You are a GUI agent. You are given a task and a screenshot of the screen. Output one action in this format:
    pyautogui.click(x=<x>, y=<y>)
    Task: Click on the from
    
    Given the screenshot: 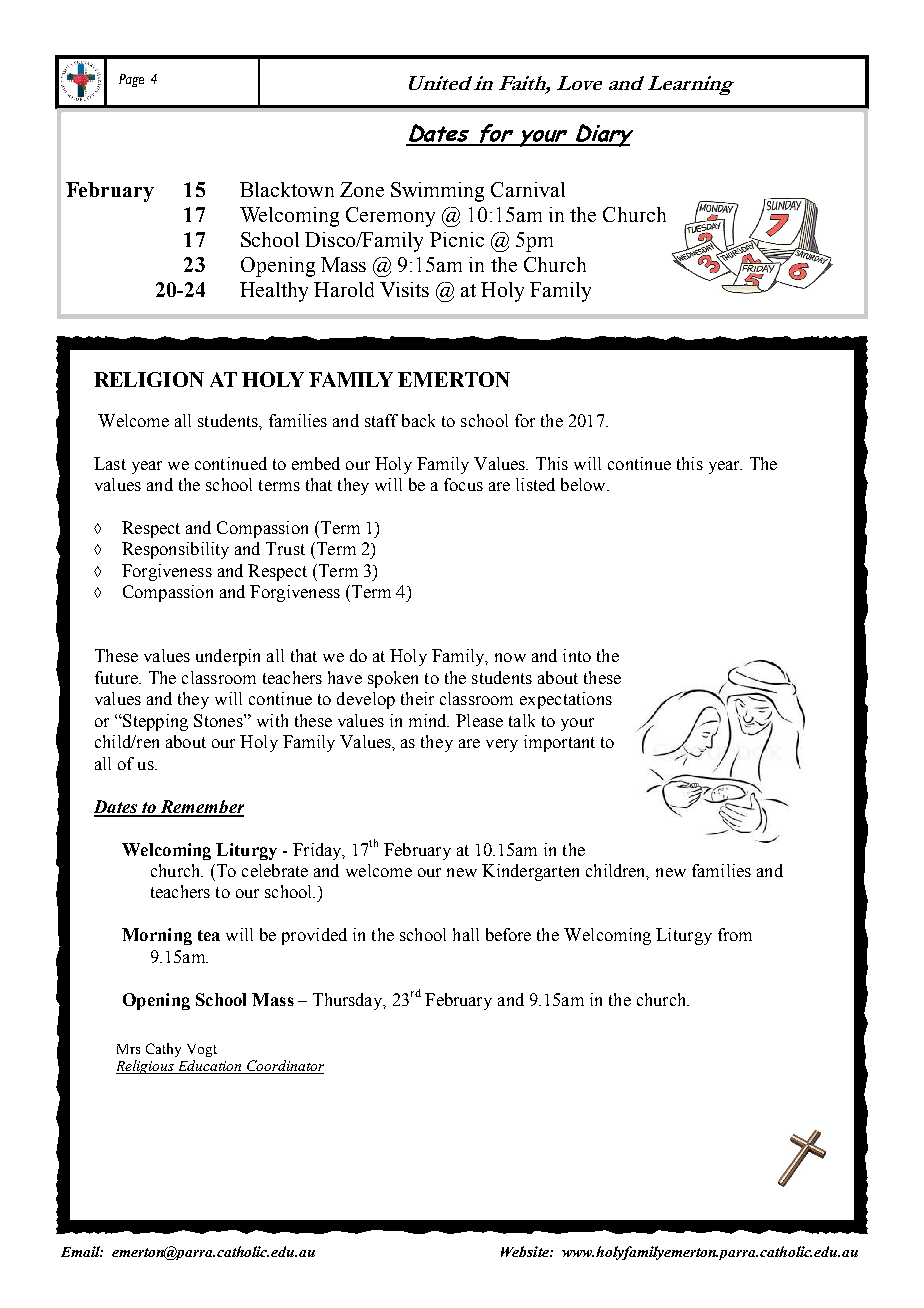 What is the action you would take?
    pyautogui.click(x=735, y=934)
